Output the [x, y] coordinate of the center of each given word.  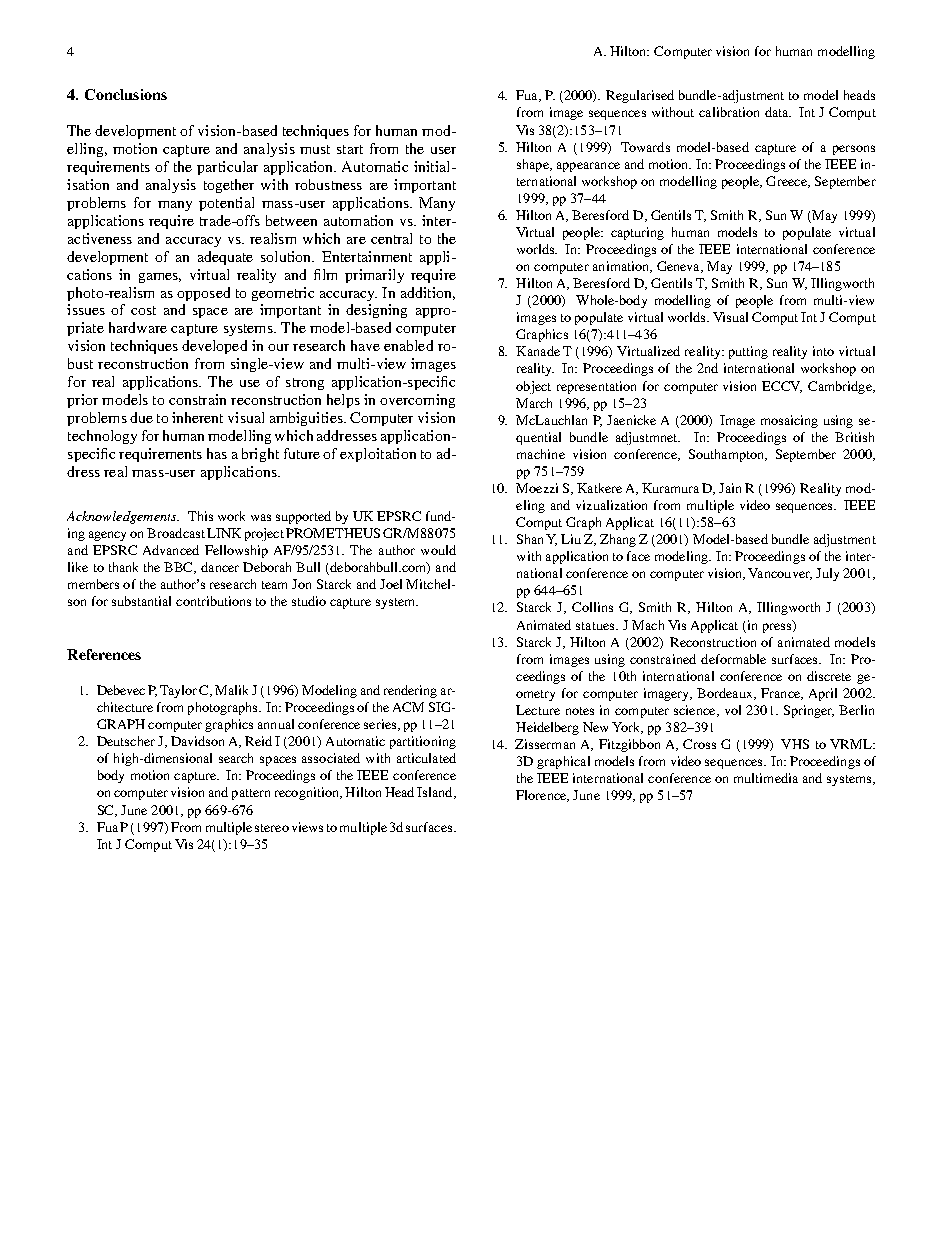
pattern [251, 794]
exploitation [378, 455]
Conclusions [126, 94]
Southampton [727, 455]
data [778, 112]
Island [436, 793]
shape [534, 165]
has [217, 453]
